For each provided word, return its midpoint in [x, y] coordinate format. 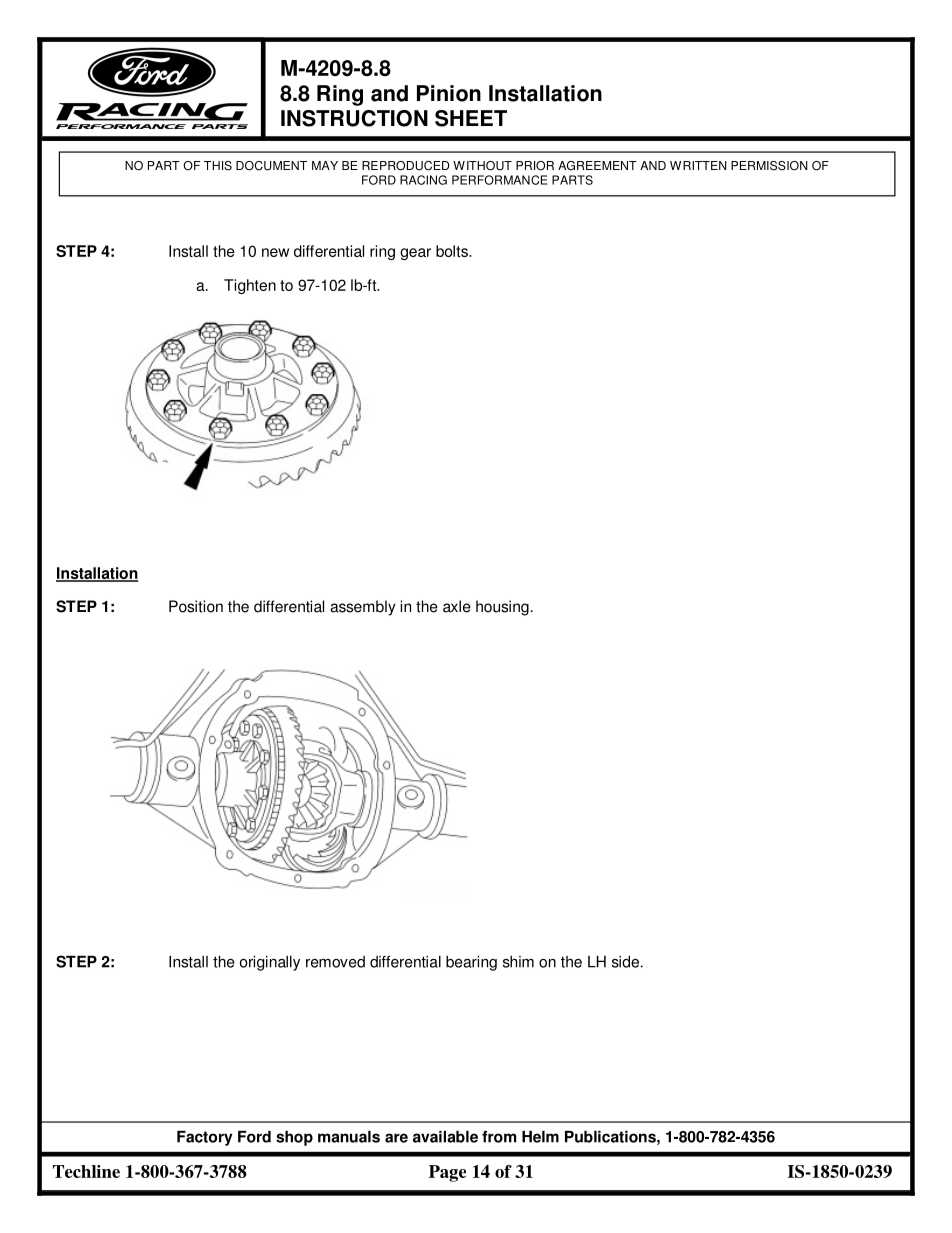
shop [294, 1138]
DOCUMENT [271, 166]
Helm [540, 1137]
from [499, 1137]
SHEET [471, 118]
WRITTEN [698, 165]
